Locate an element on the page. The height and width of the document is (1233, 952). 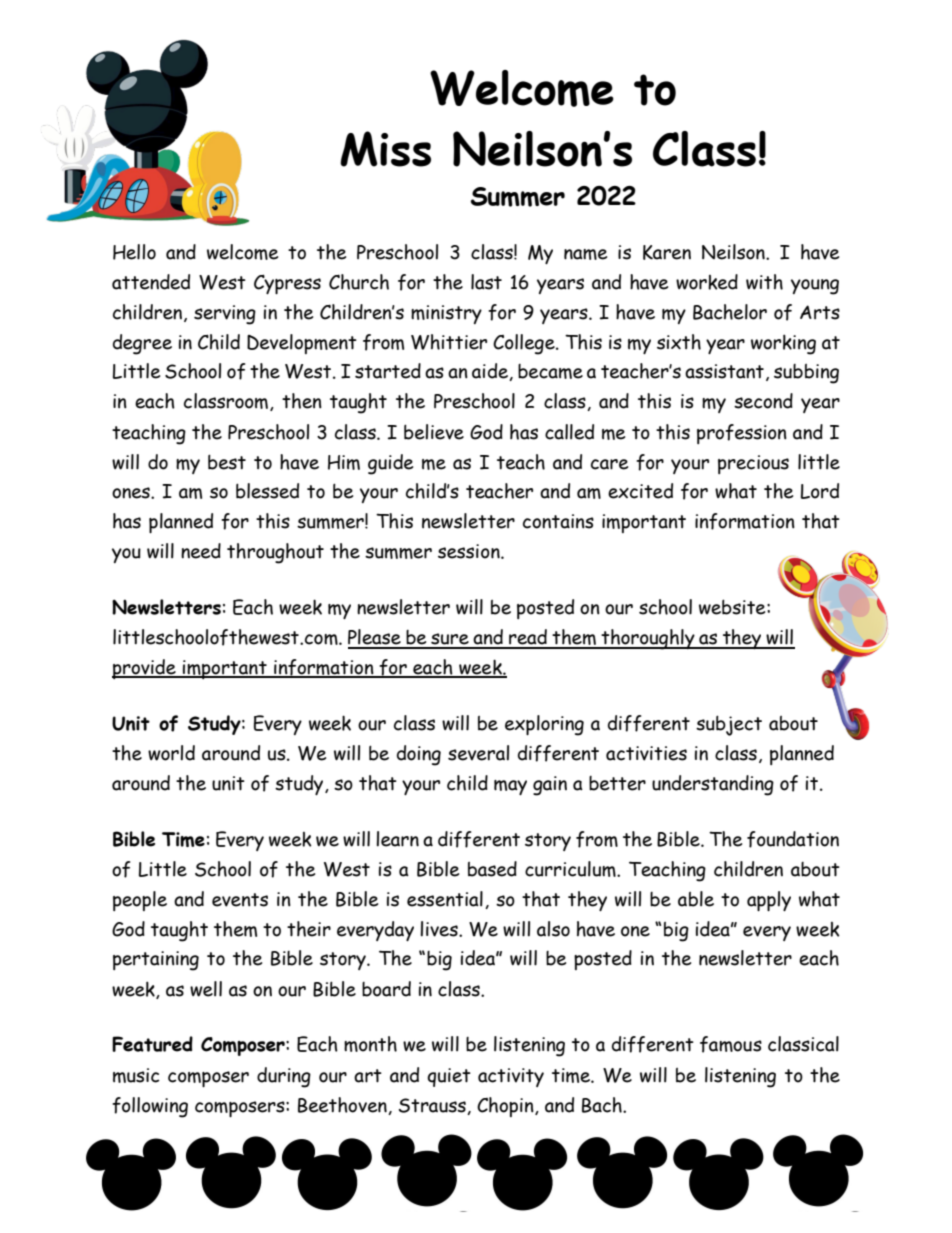
Lord is located at coordinates (820, 491).
